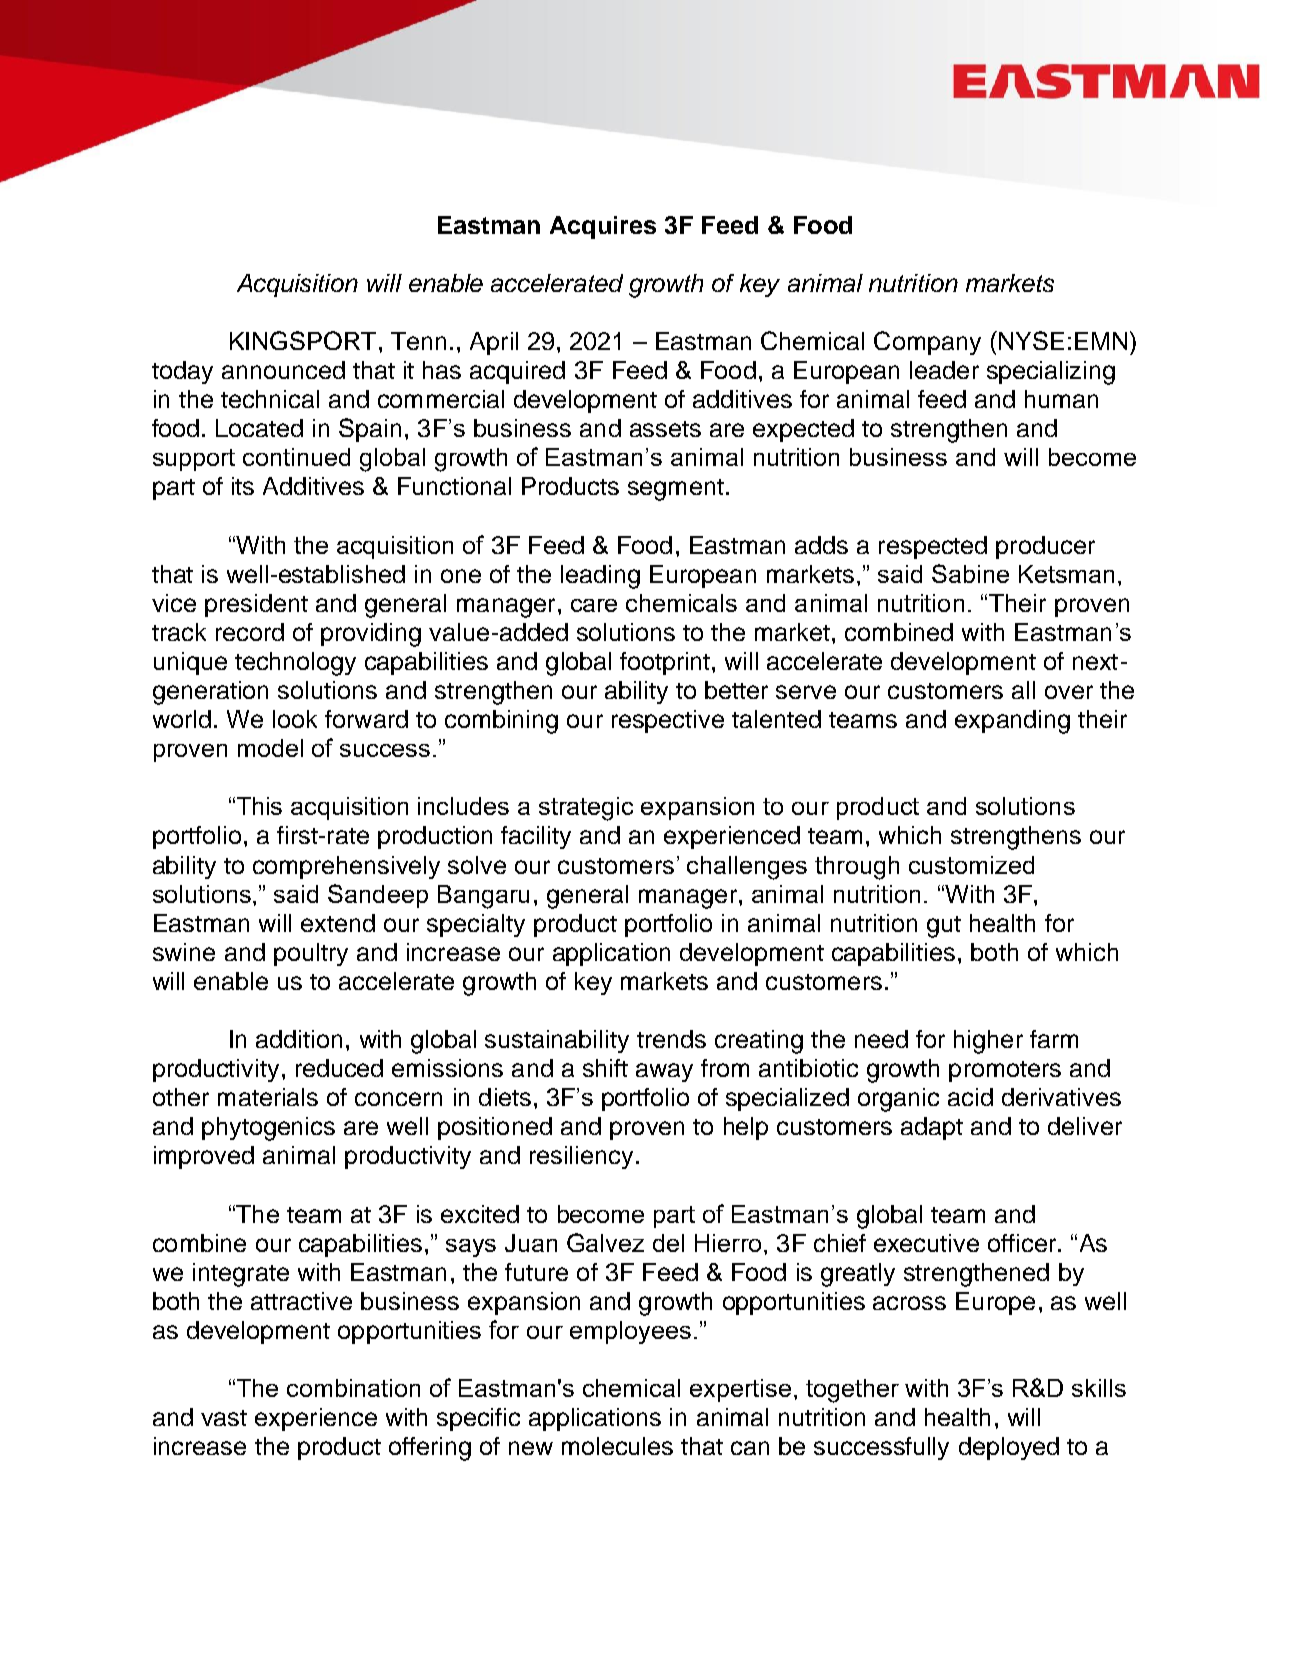  I want to click on addition, so click(299, 1039).
